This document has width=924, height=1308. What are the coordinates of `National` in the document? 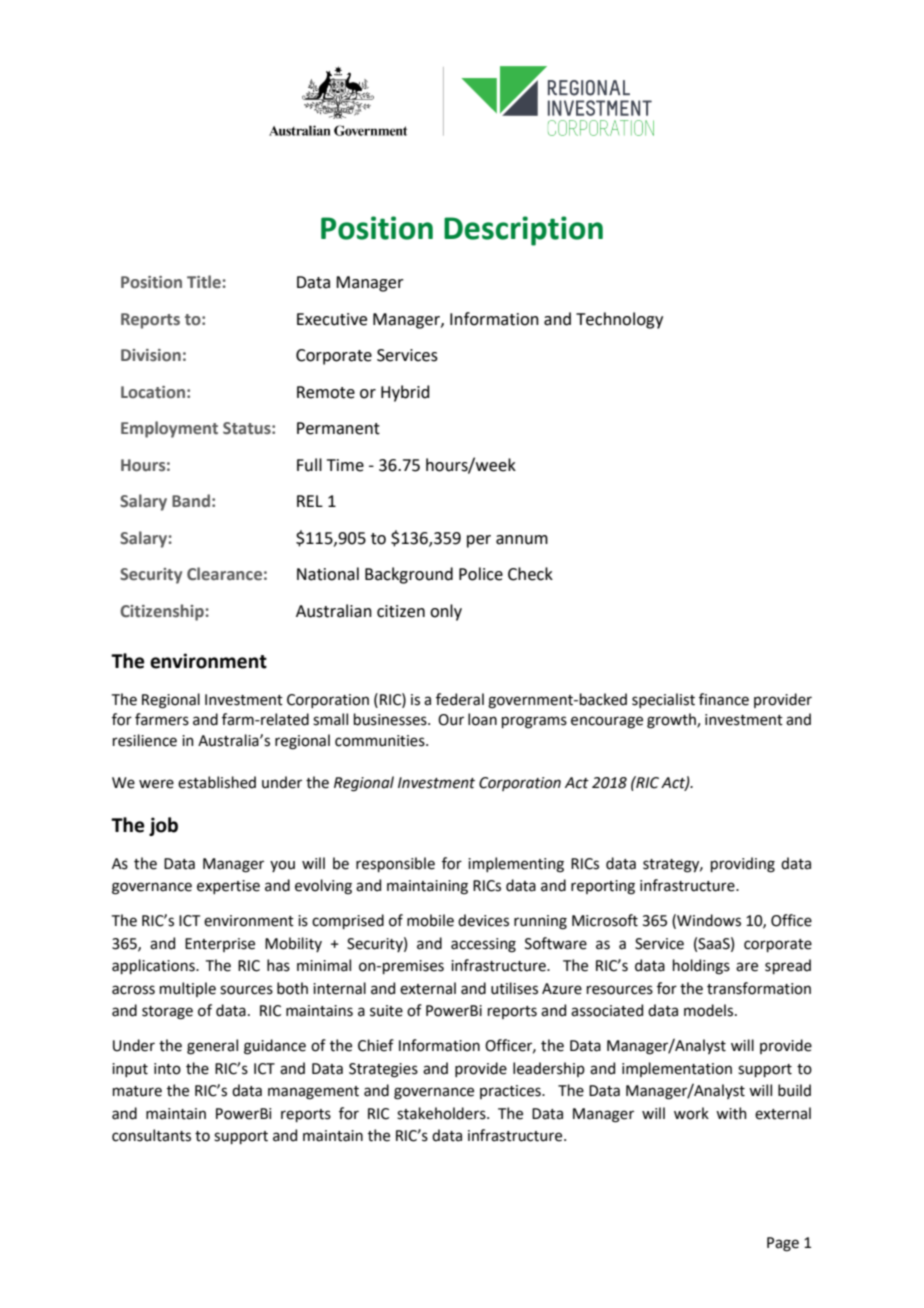 It's located at (328, 574).
